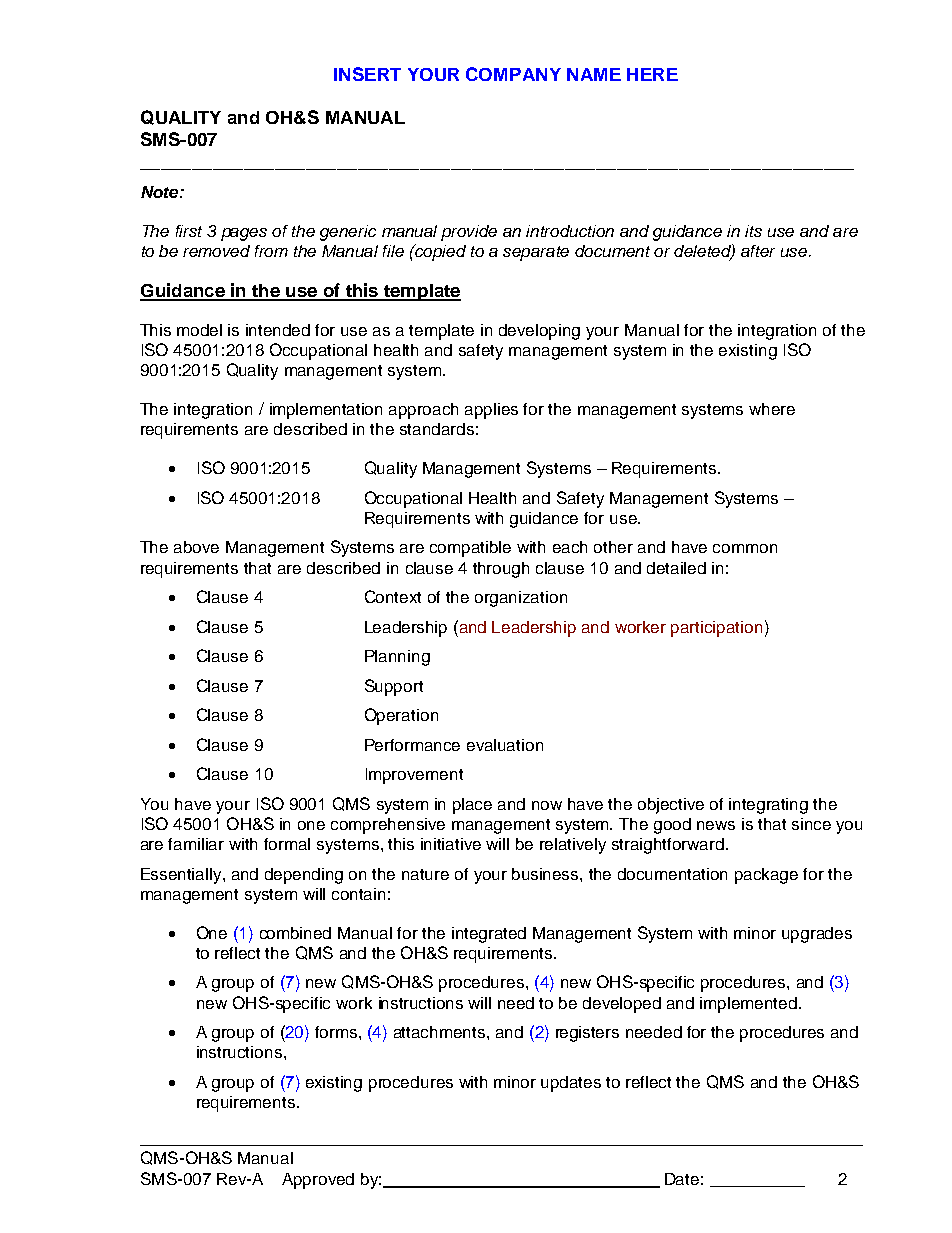 The image size is (952, 1233). Describe the element at coordinates (441, 1032) in the page. I see `attachments` at that location.
